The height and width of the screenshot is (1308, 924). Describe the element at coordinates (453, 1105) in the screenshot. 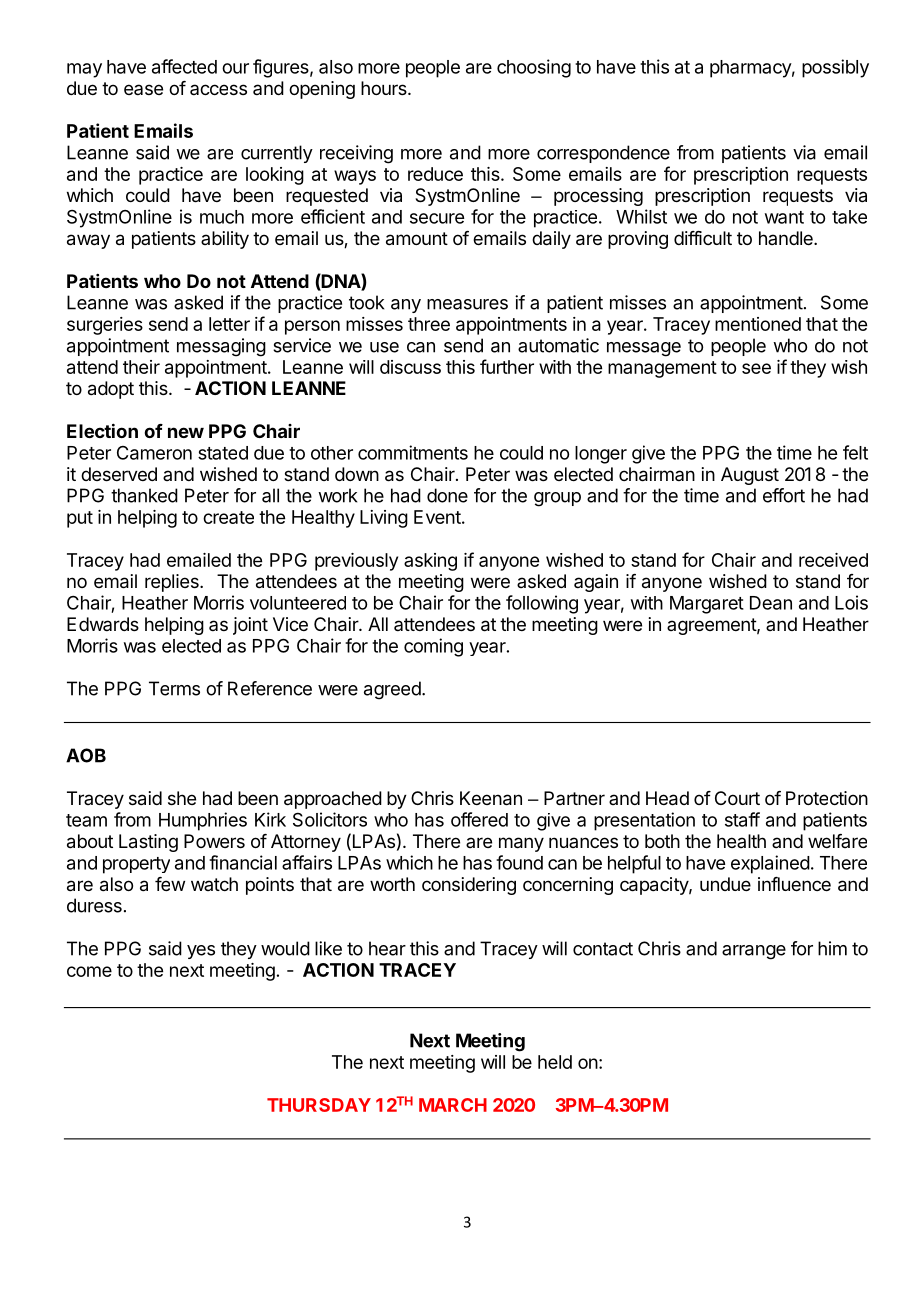

I see `MARCH` at that location.
